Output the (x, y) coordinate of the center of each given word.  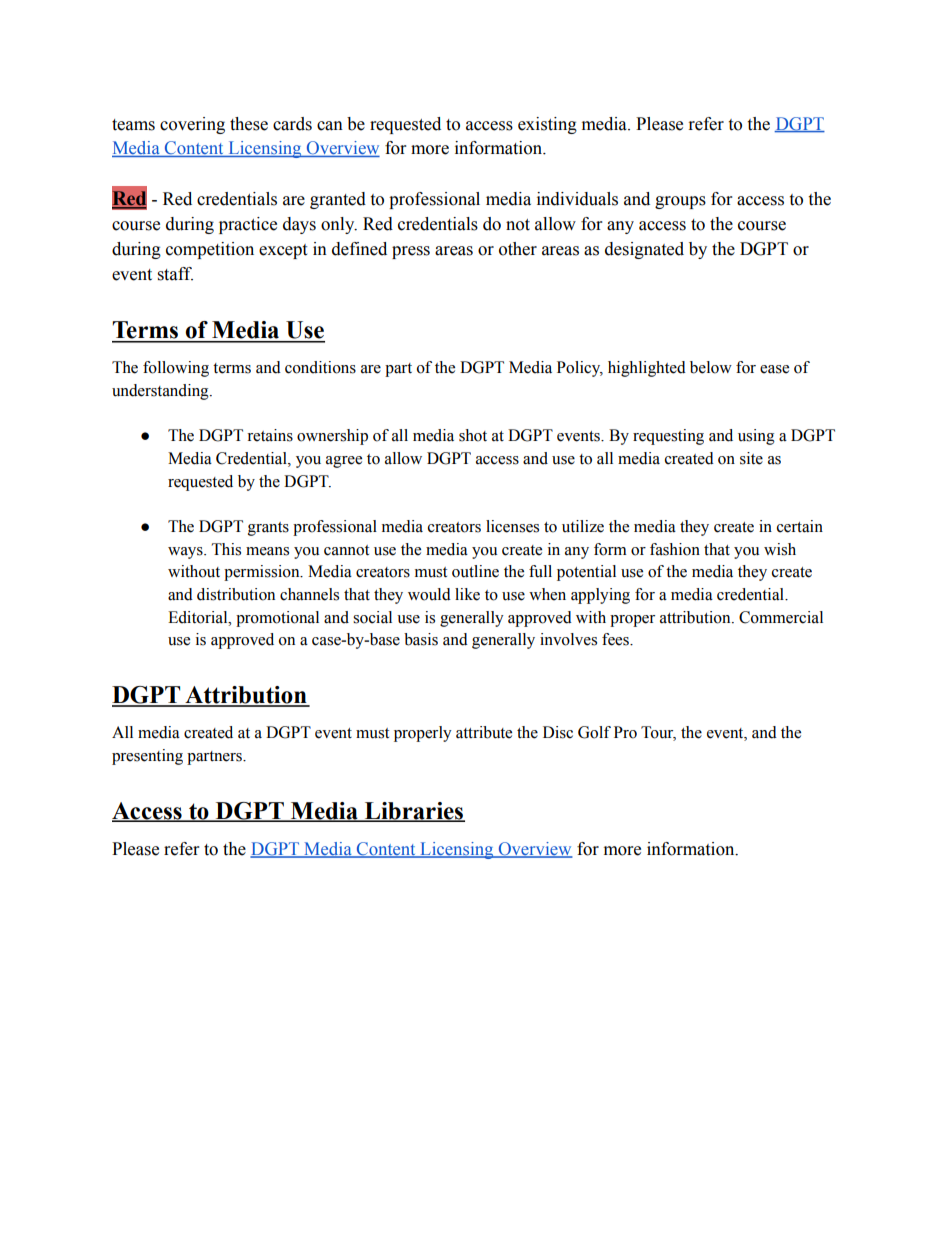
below (711, 367)
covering (192, 125)
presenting (147, 757)
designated (644, 250)
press (411, 252)
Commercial (781, 617)
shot (473, 435)
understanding (161, 392)
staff (175, 274)
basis (421, 639)
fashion (675, 549)
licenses (512, 526)
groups (680, 202)
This (226, 549)
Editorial (199, 617)
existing (547, 125)
